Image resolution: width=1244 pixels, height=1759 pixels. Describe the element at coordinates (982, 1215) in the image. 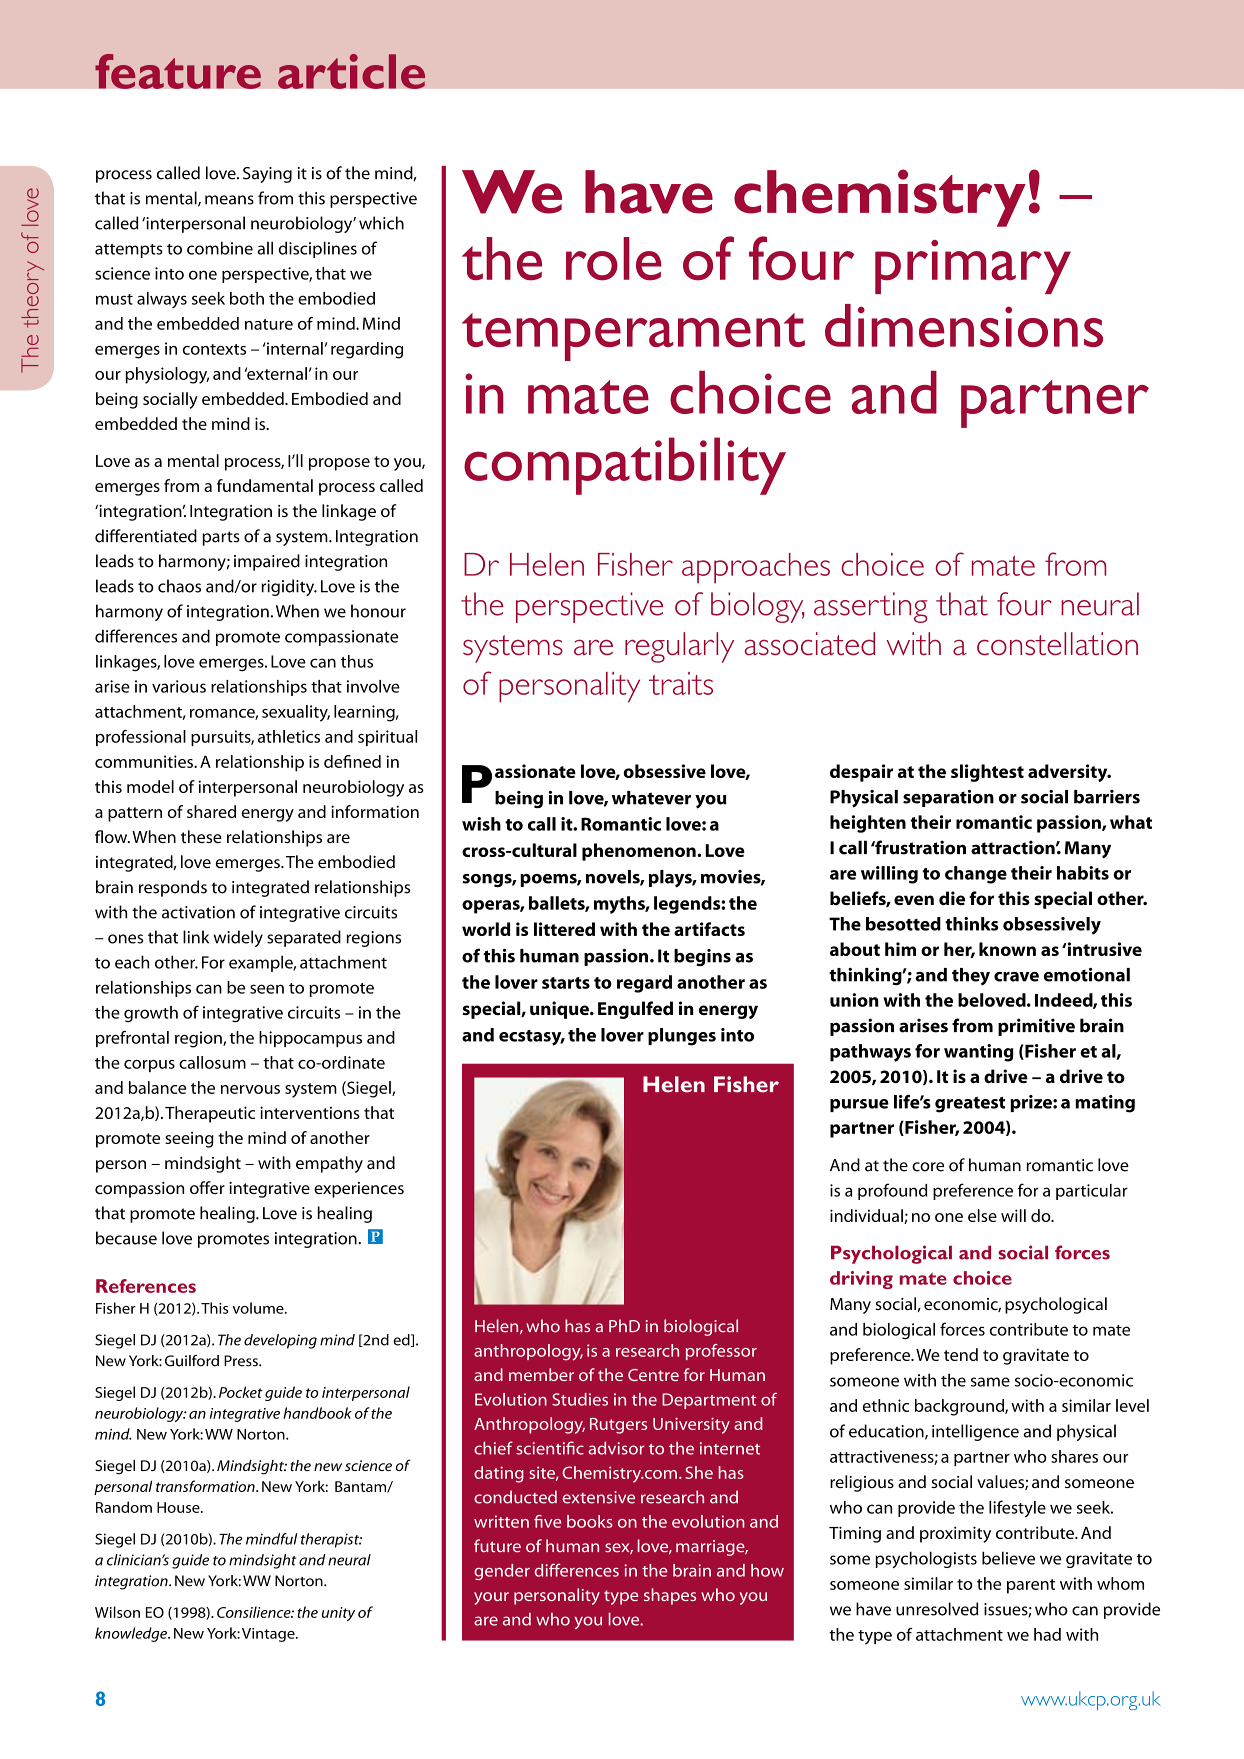

I see `else` at that location.
